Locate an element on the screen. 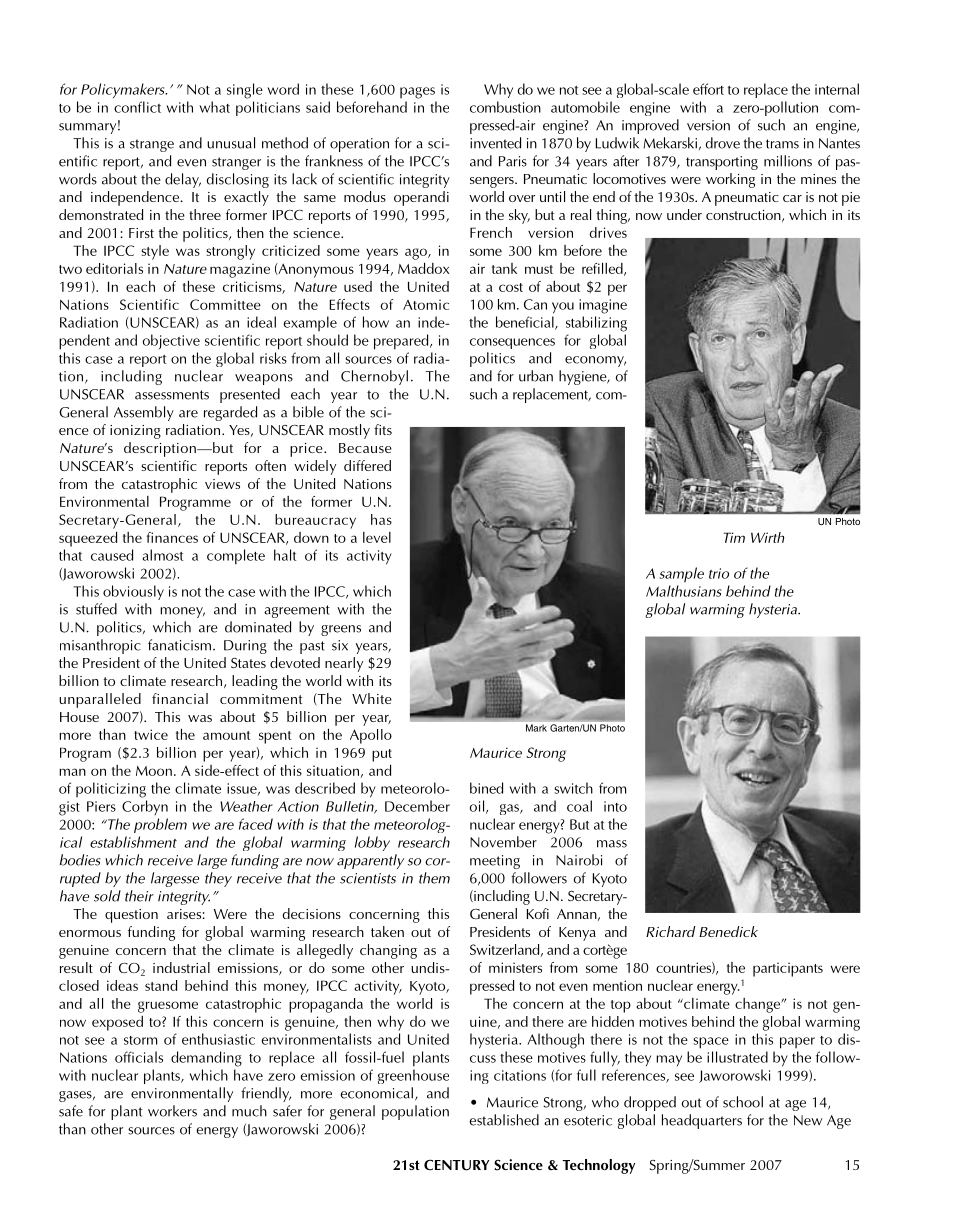  invented is located at coordinates (495, 143).
